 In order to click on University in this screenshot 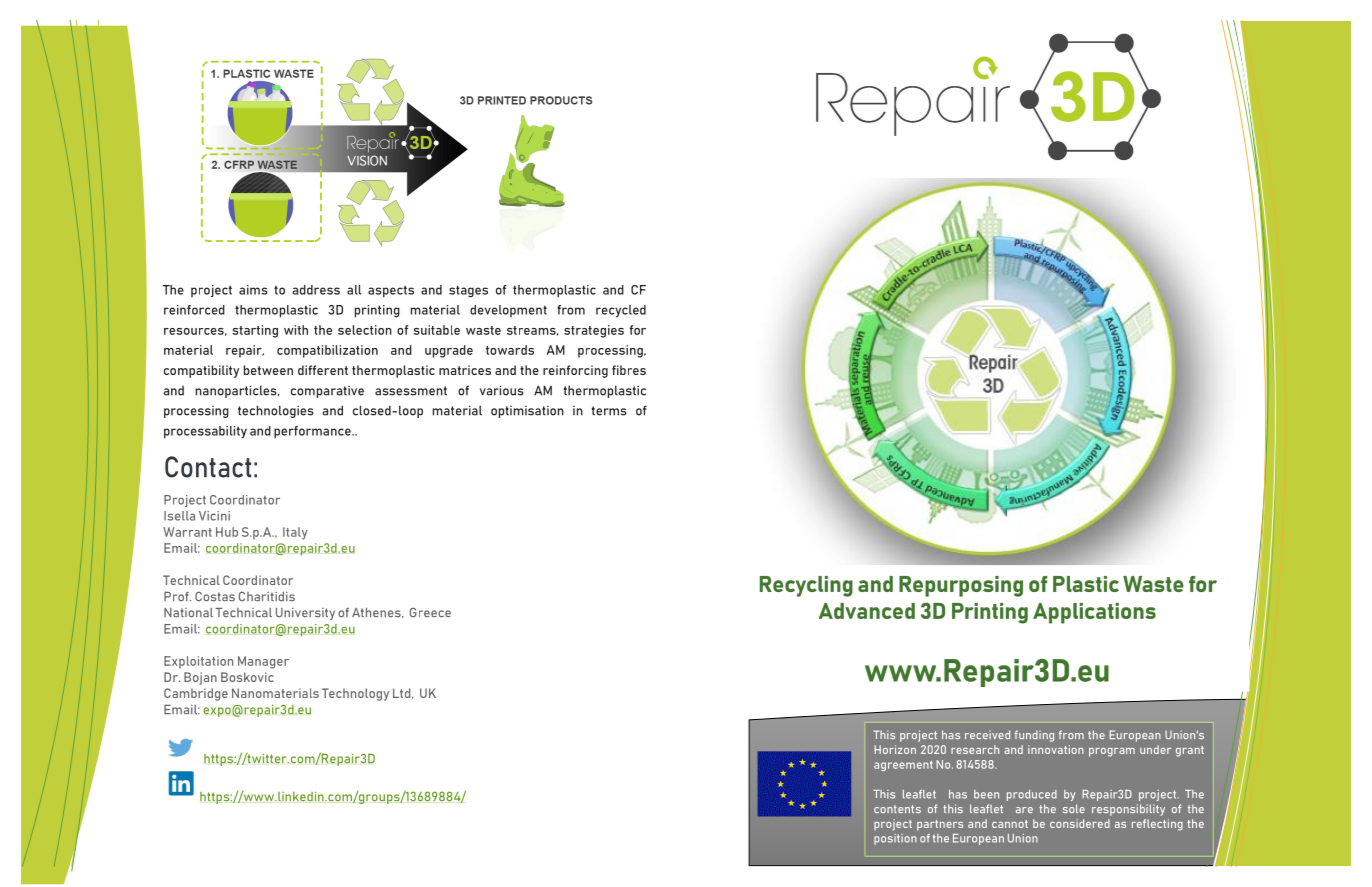, I will do `click(305, 614)`.
